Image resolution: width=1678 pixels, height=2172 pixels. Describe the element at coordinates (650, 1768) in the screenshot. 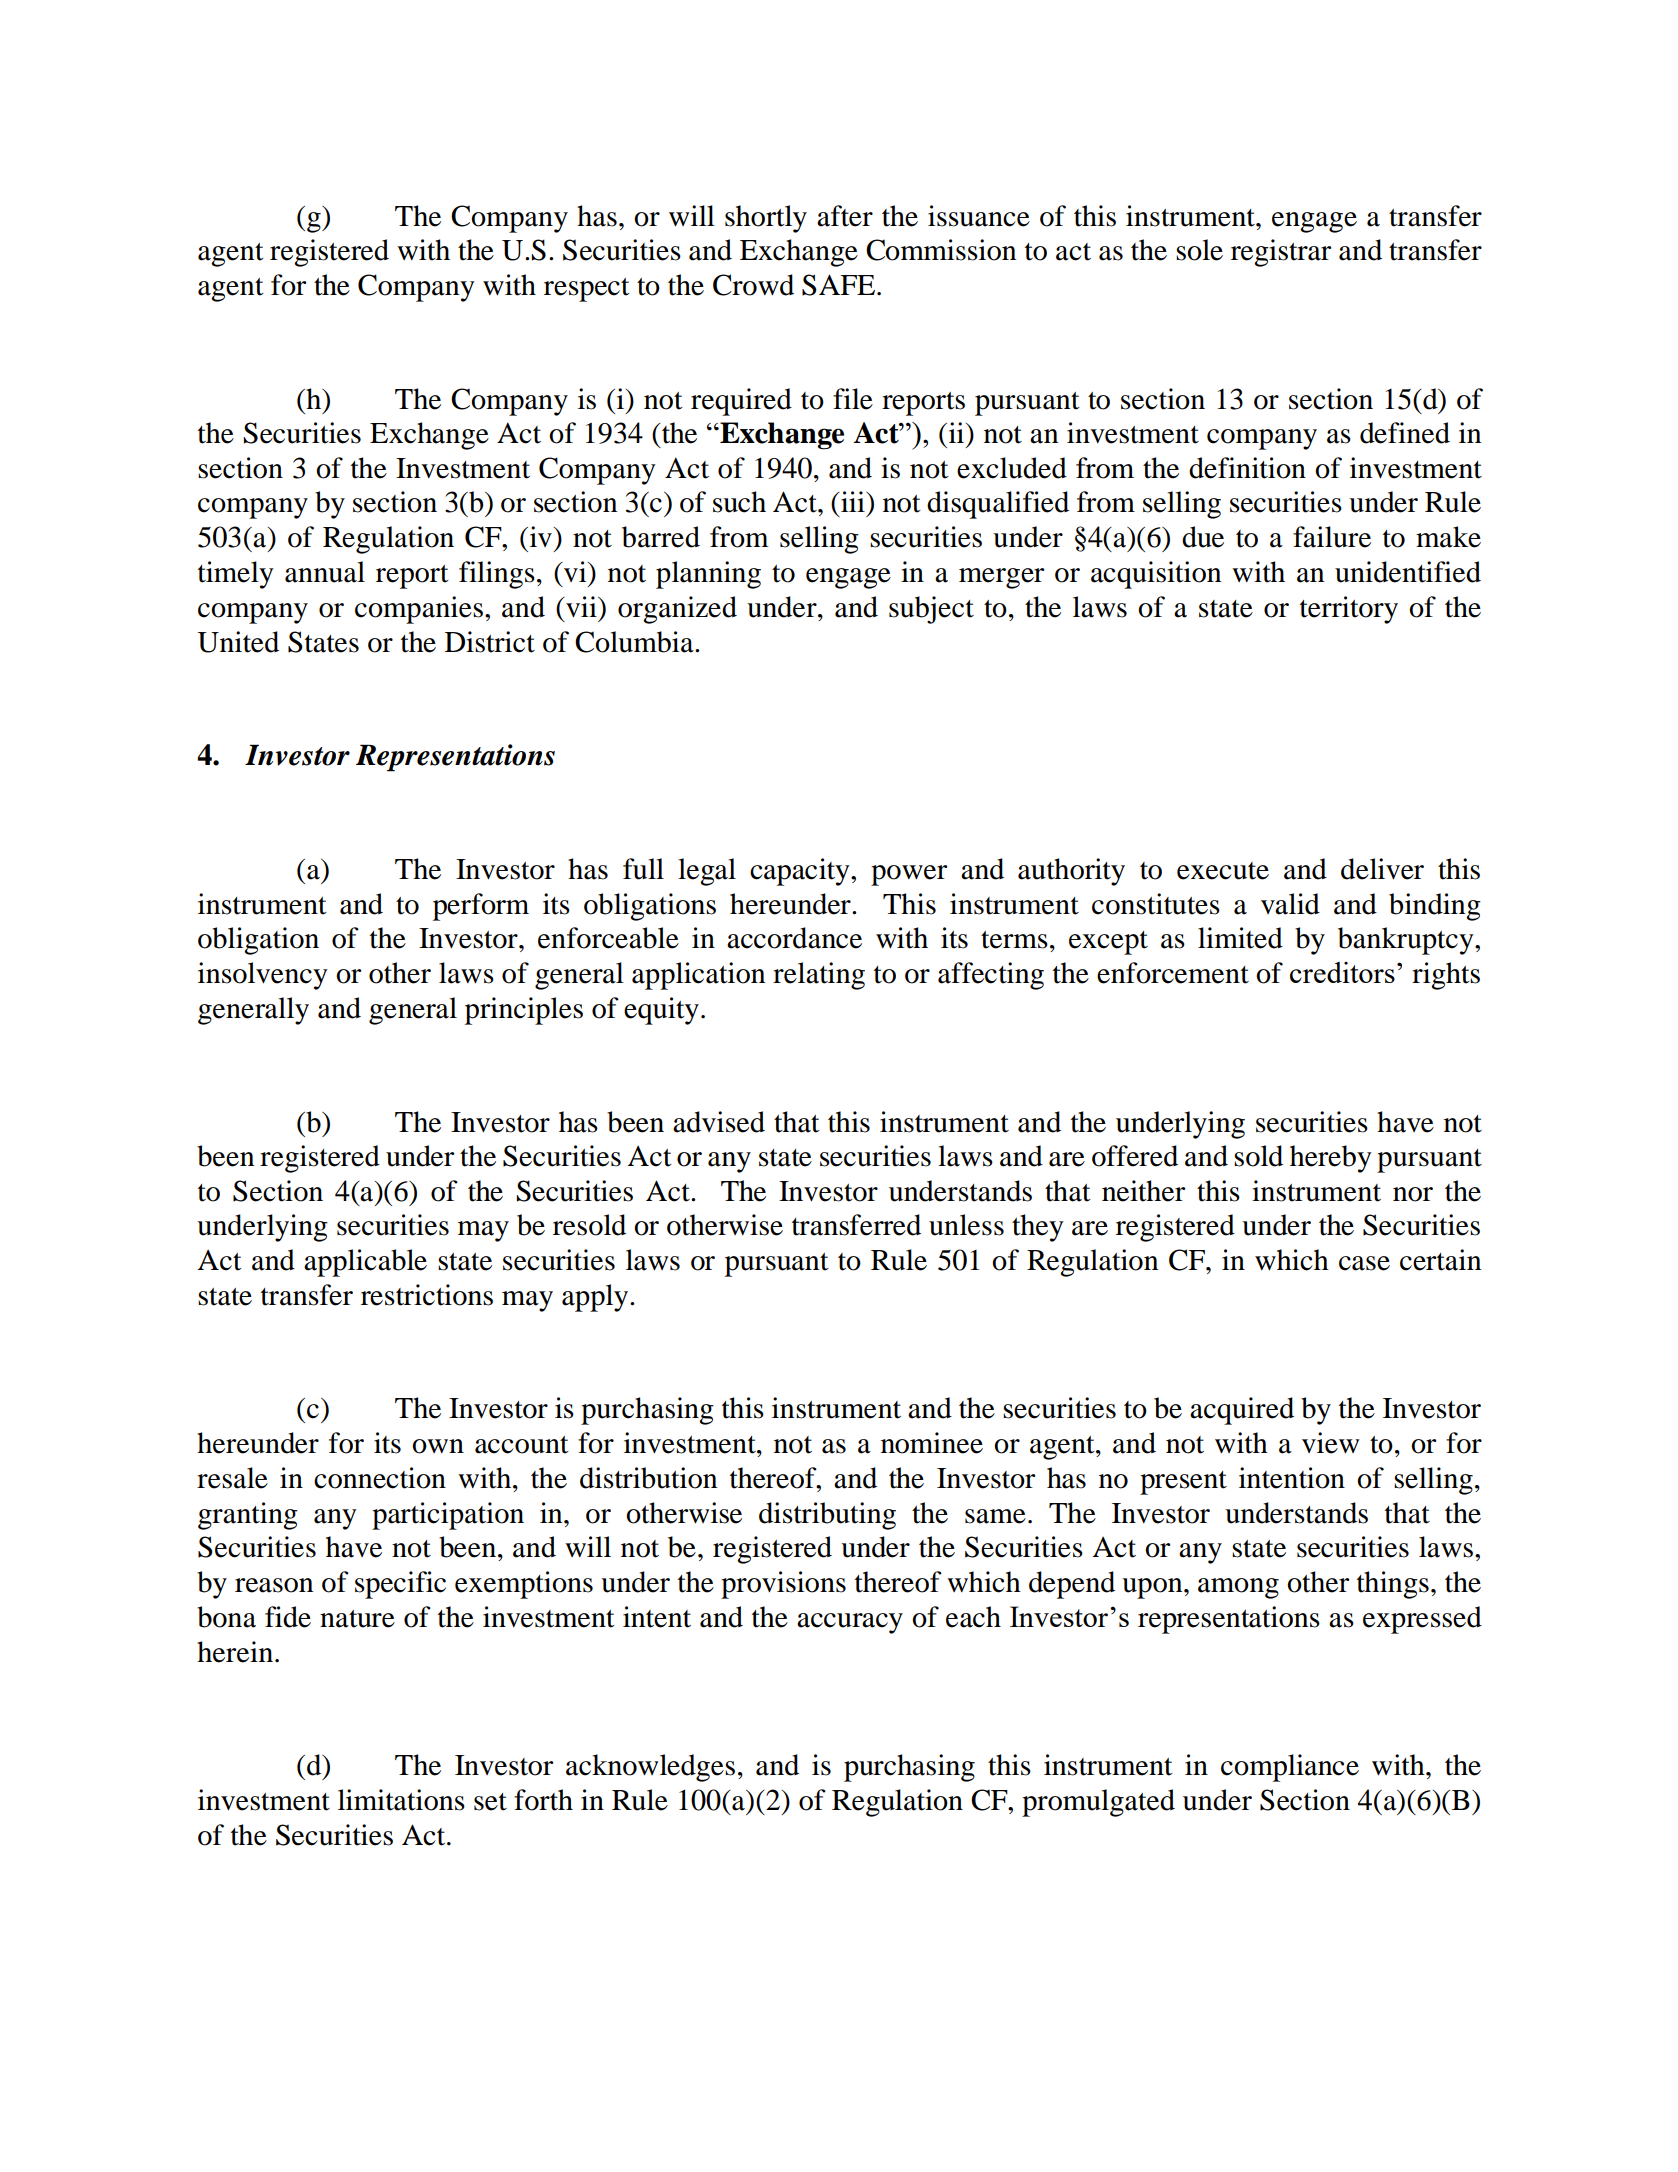

I see `acknowledges` at that location.
